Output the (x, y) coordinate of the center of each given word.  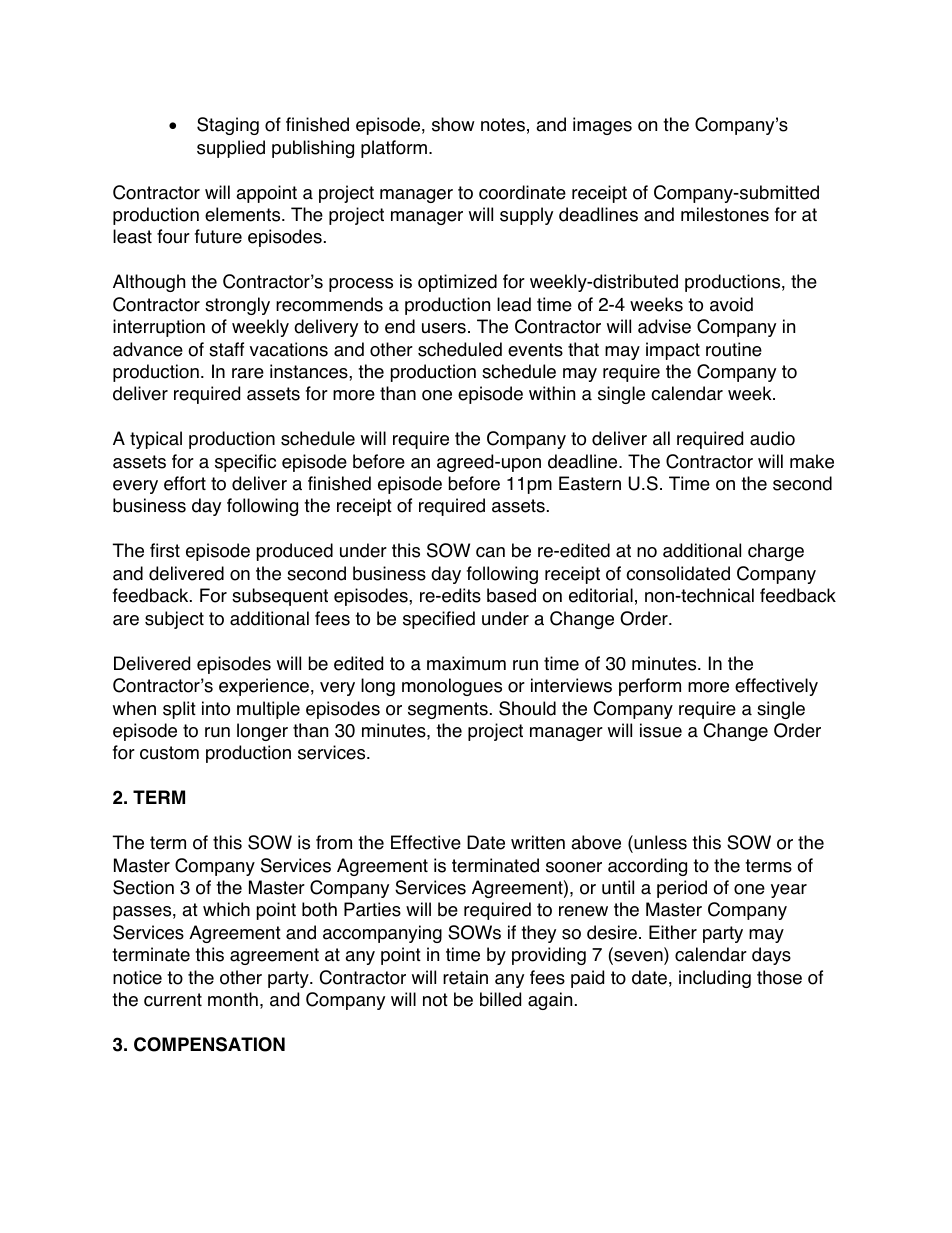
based (511, 595)
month (233, 999)
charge (776, 552)
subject (174, 620)
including (715, 979)
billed (500, 999)
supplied (231, 149)
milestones (725, 214)
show (453, 124)
